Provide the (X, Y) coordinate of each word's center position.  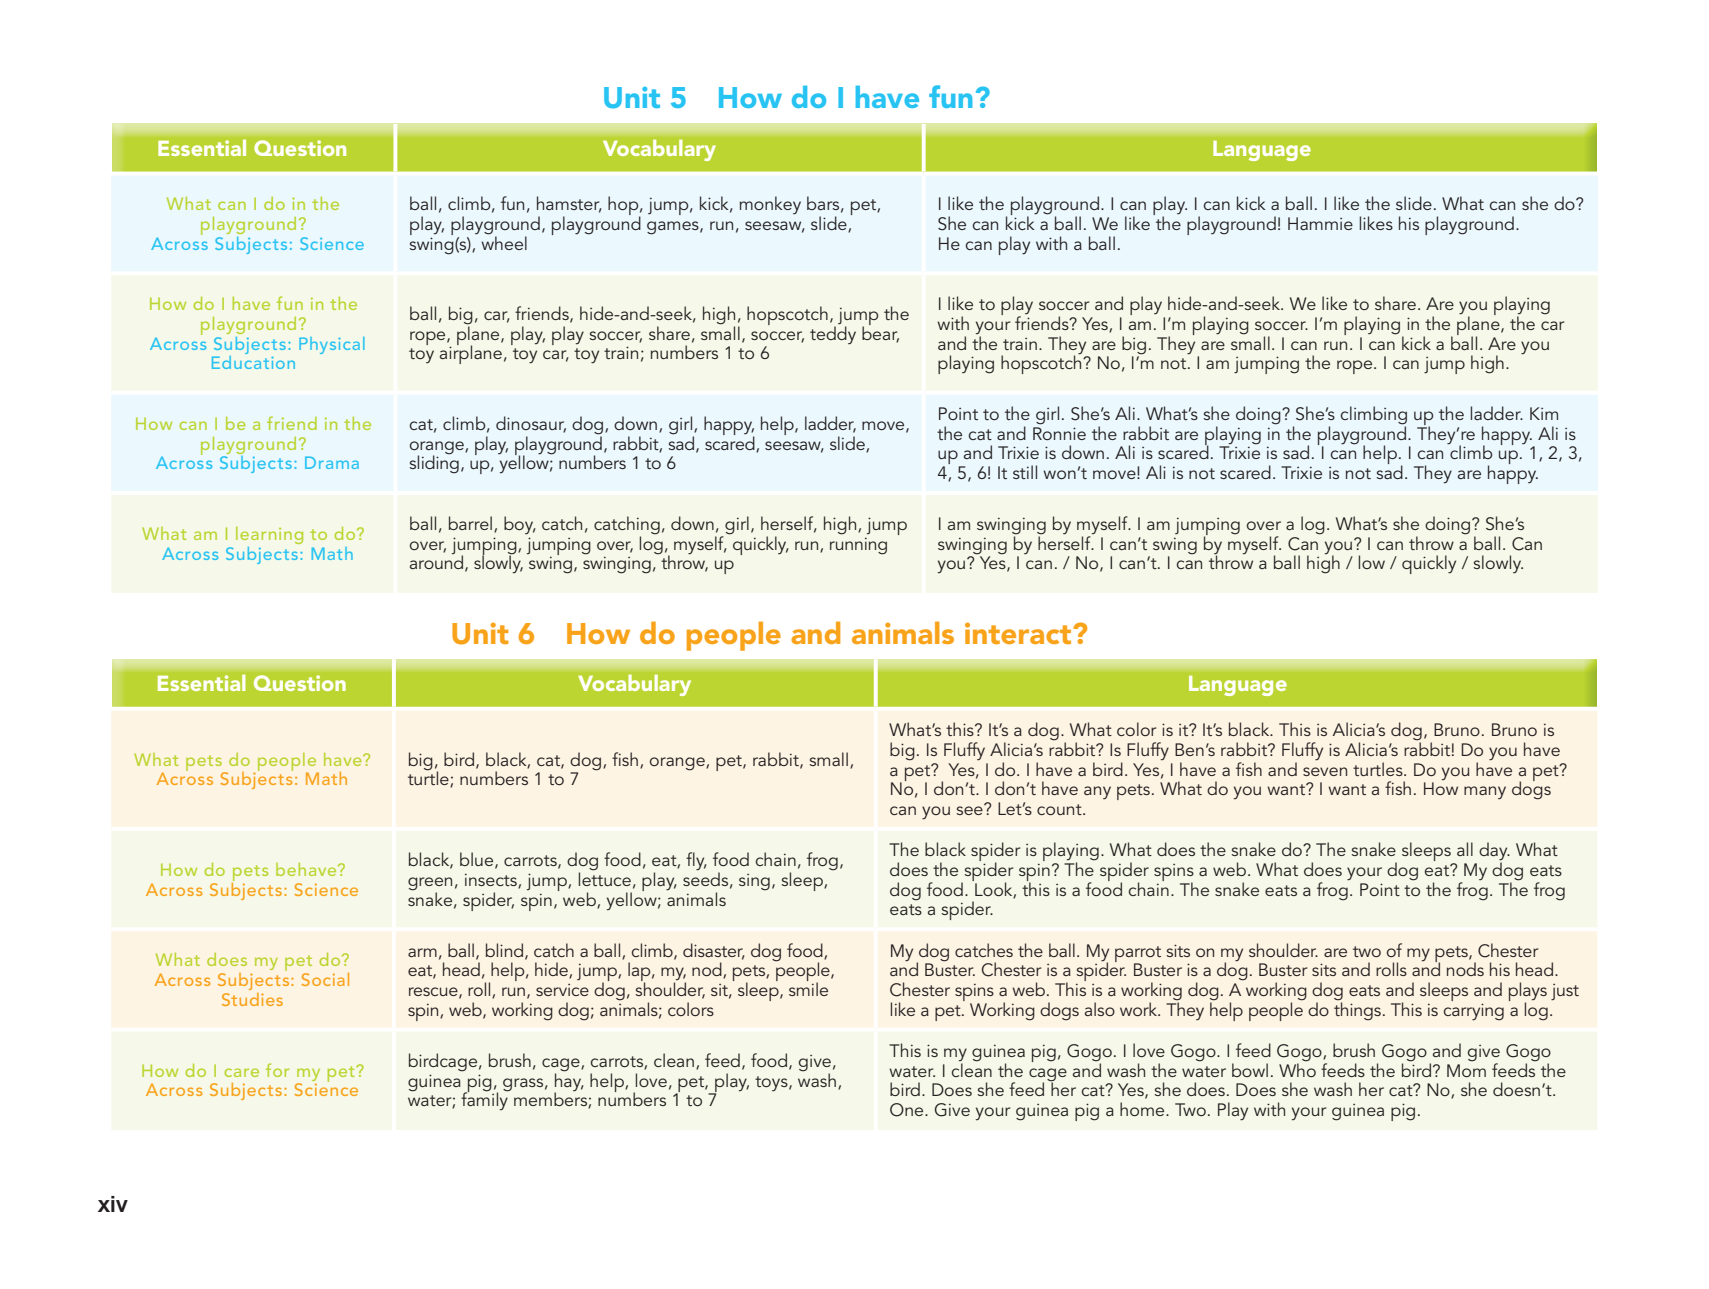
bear (880, 333)
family (485, 1100)
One (908, 1110)
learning (269, 535)
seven (1325, 771)
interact (1019, 633)
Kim (1544, 413)
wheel (504, 242)
